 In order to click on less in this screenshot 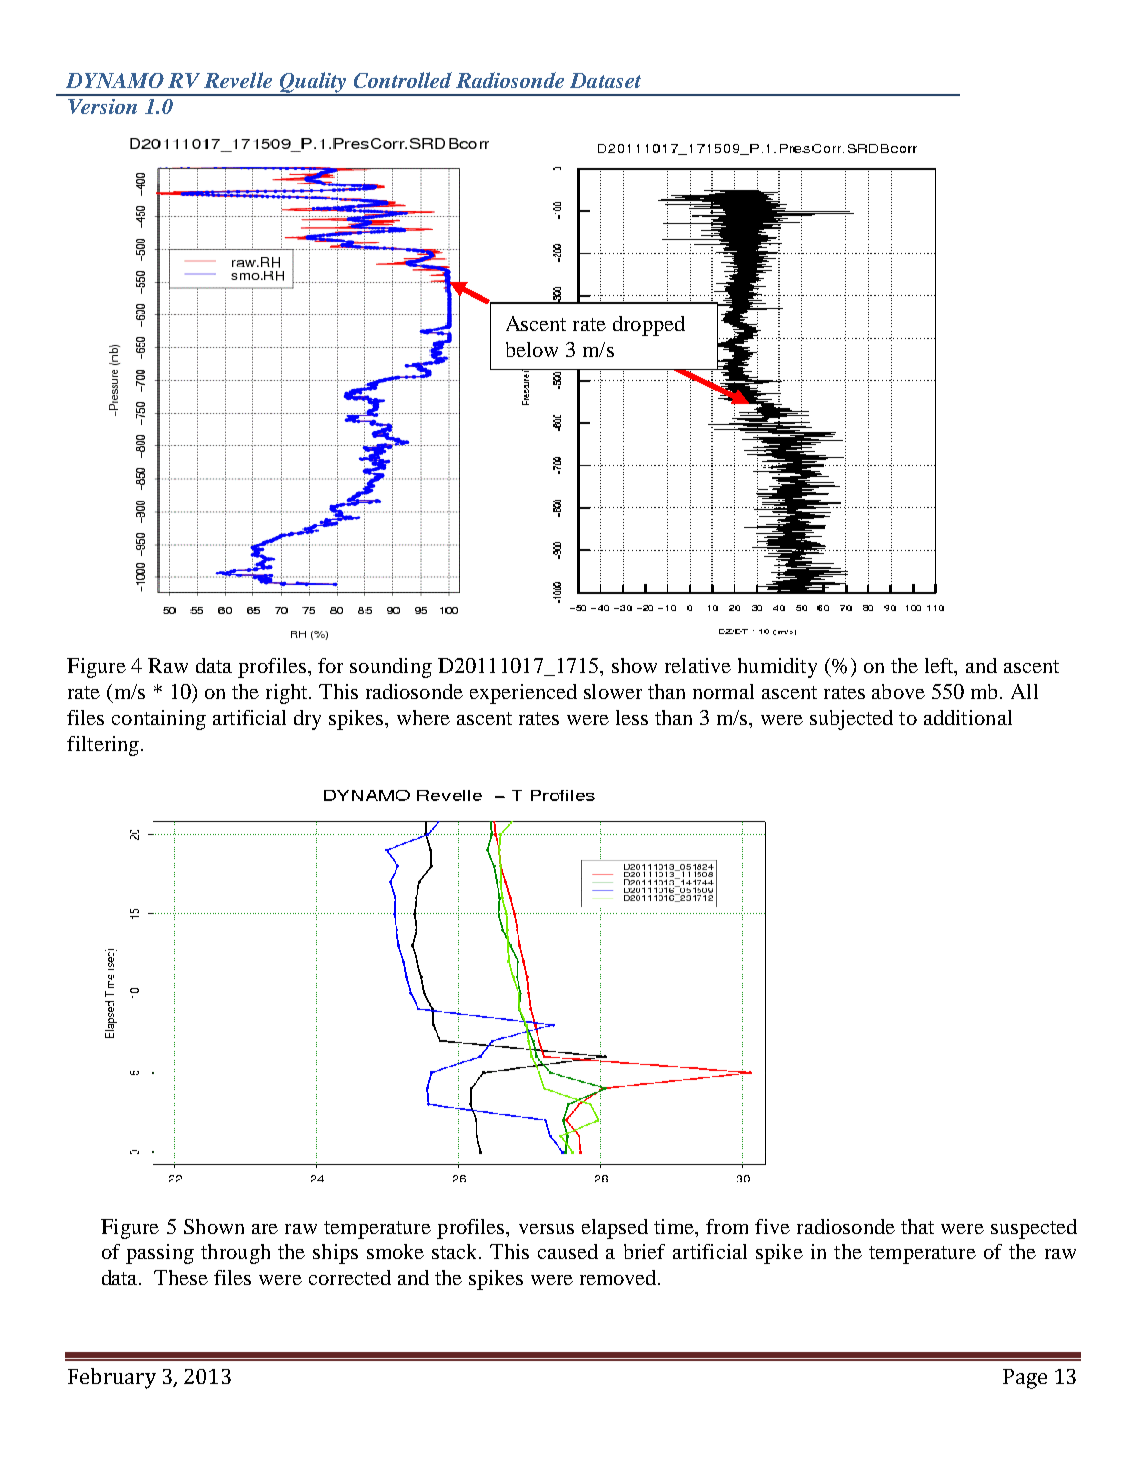, I will do `click(632, 717)`.
